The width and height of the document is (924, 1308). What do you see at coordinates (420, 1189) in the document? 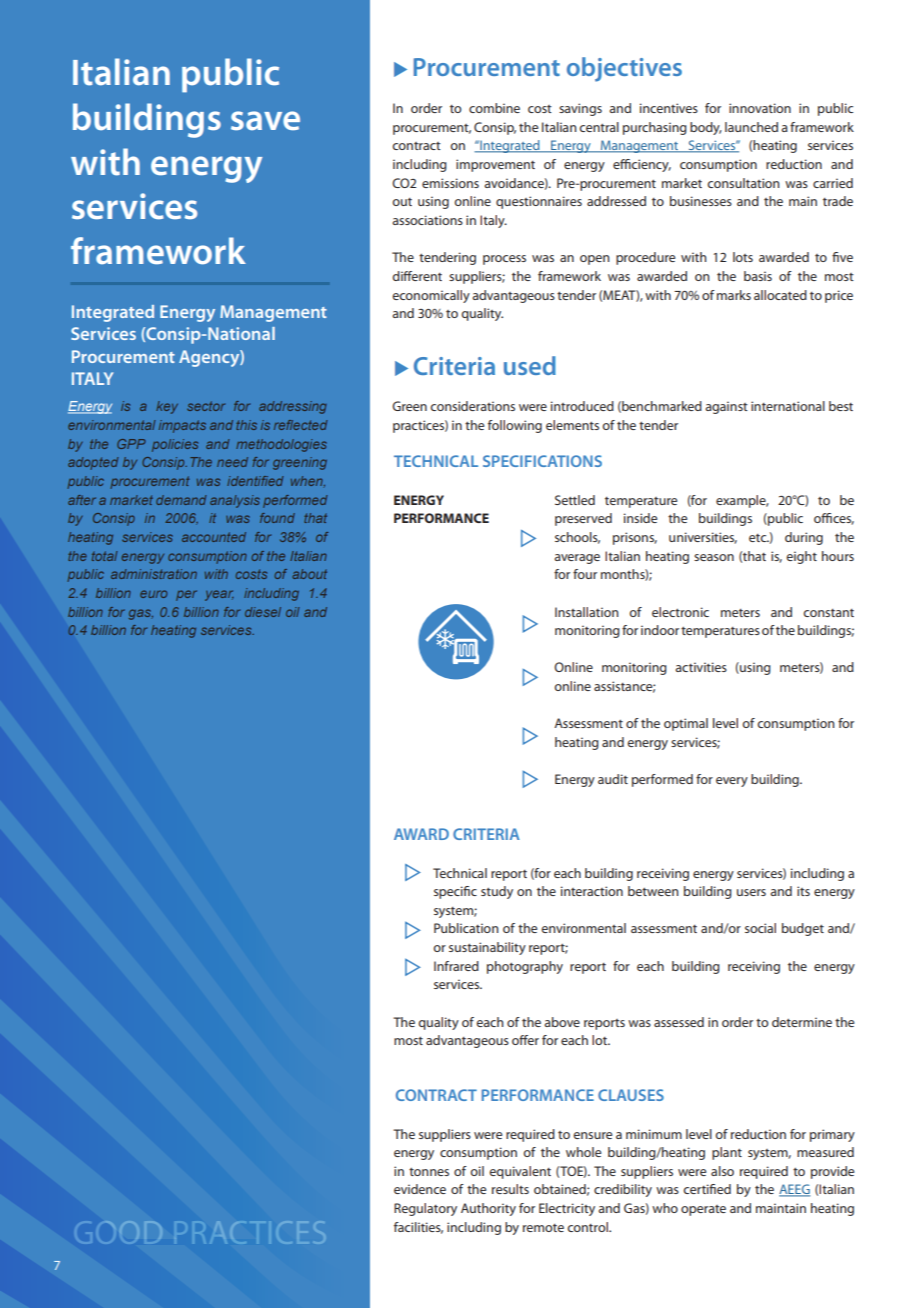
I see `evidence` at bounding box center [420, 1189].
